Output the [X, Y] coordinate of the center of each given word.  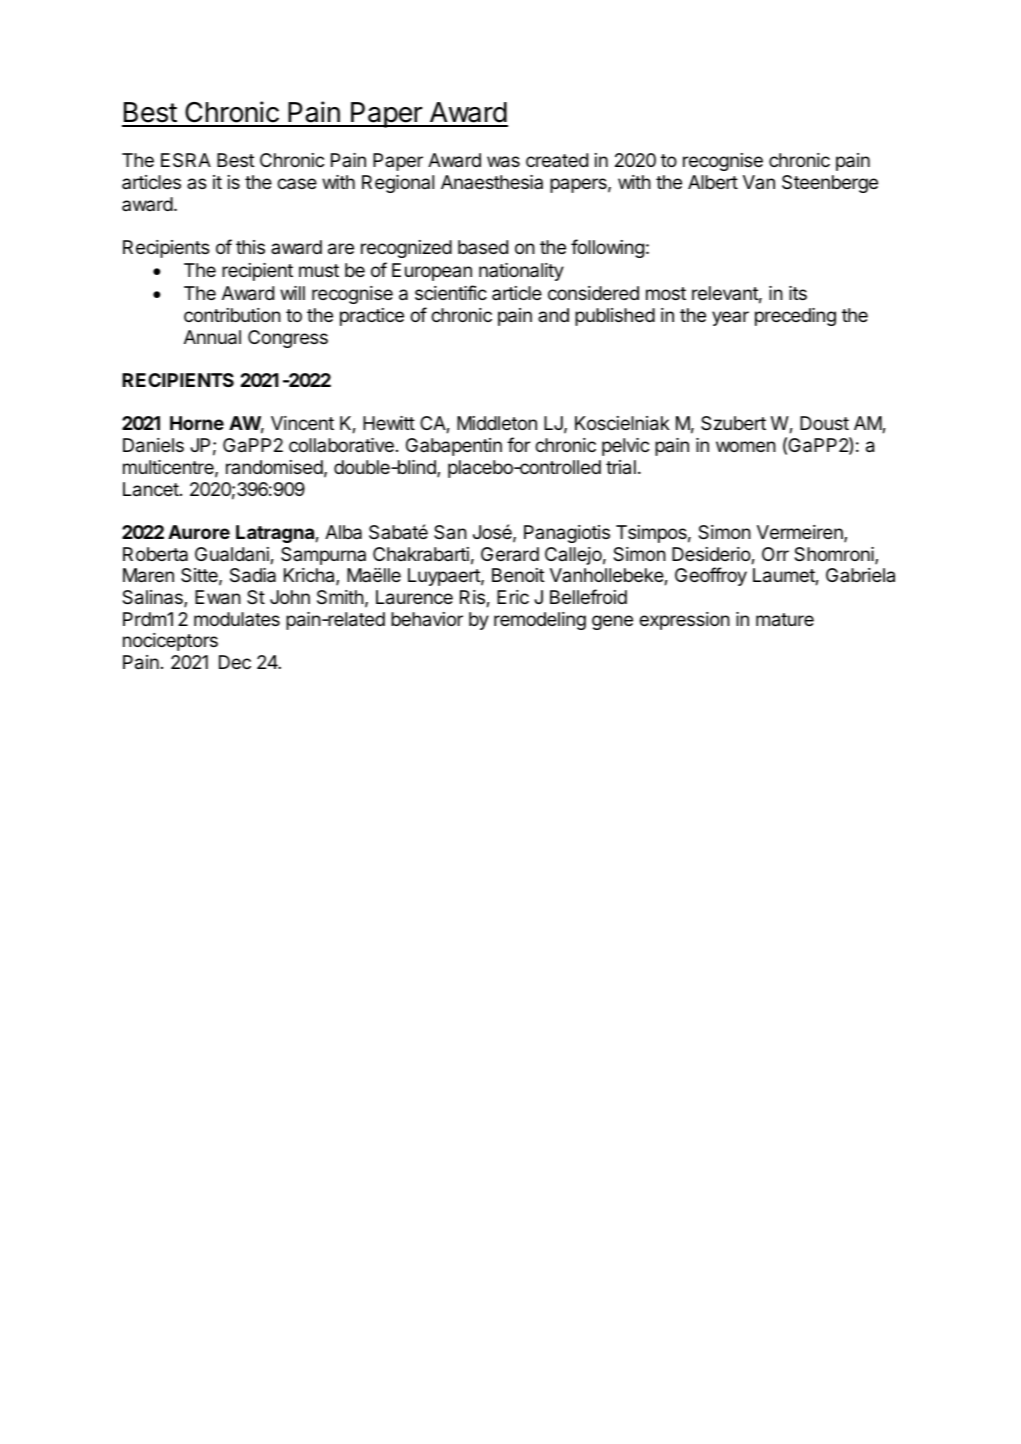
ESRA [186, 160]
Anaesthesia [492, 182]
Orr [775, 554]
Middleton [497, 423]
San [450, 532]
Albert [713, 182]
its [798, 293]
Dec [235, 662]
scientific [451, 292]
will [292, 293]
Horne [197, 423]
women [746, 446]
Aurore [199, 532]
